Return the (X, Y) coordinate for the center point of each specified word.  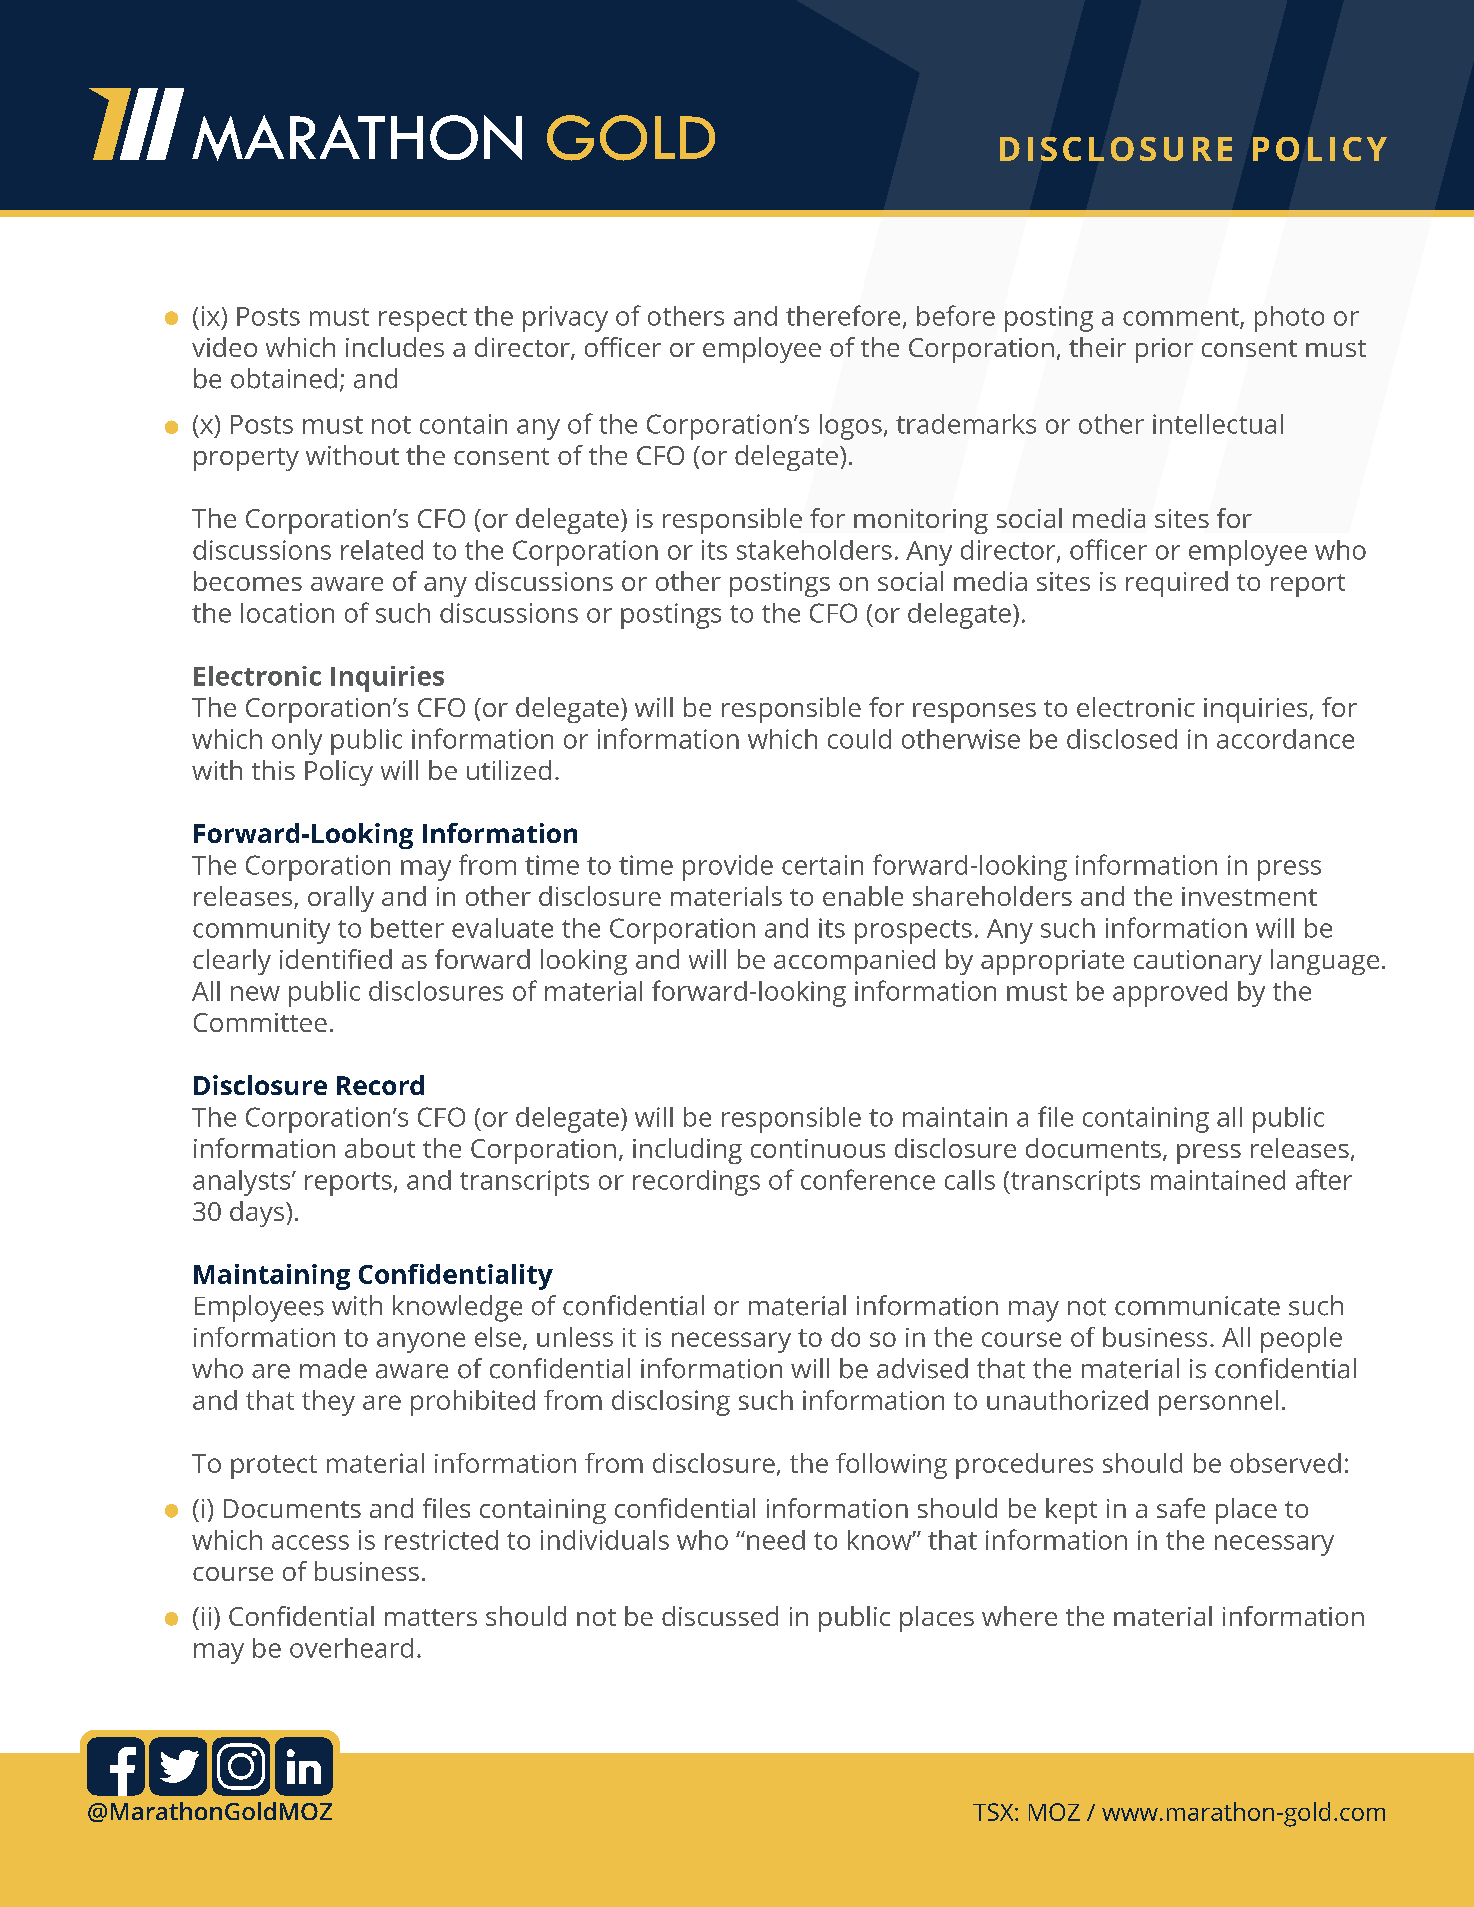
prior (1164, 350)
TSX (994, 1812)
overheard (351, 1648)
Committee (260, 1022)
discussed (720, 1616)
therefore (843, 315)
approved (1170, 994)
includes (395, 347)
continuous (818, 1148)
